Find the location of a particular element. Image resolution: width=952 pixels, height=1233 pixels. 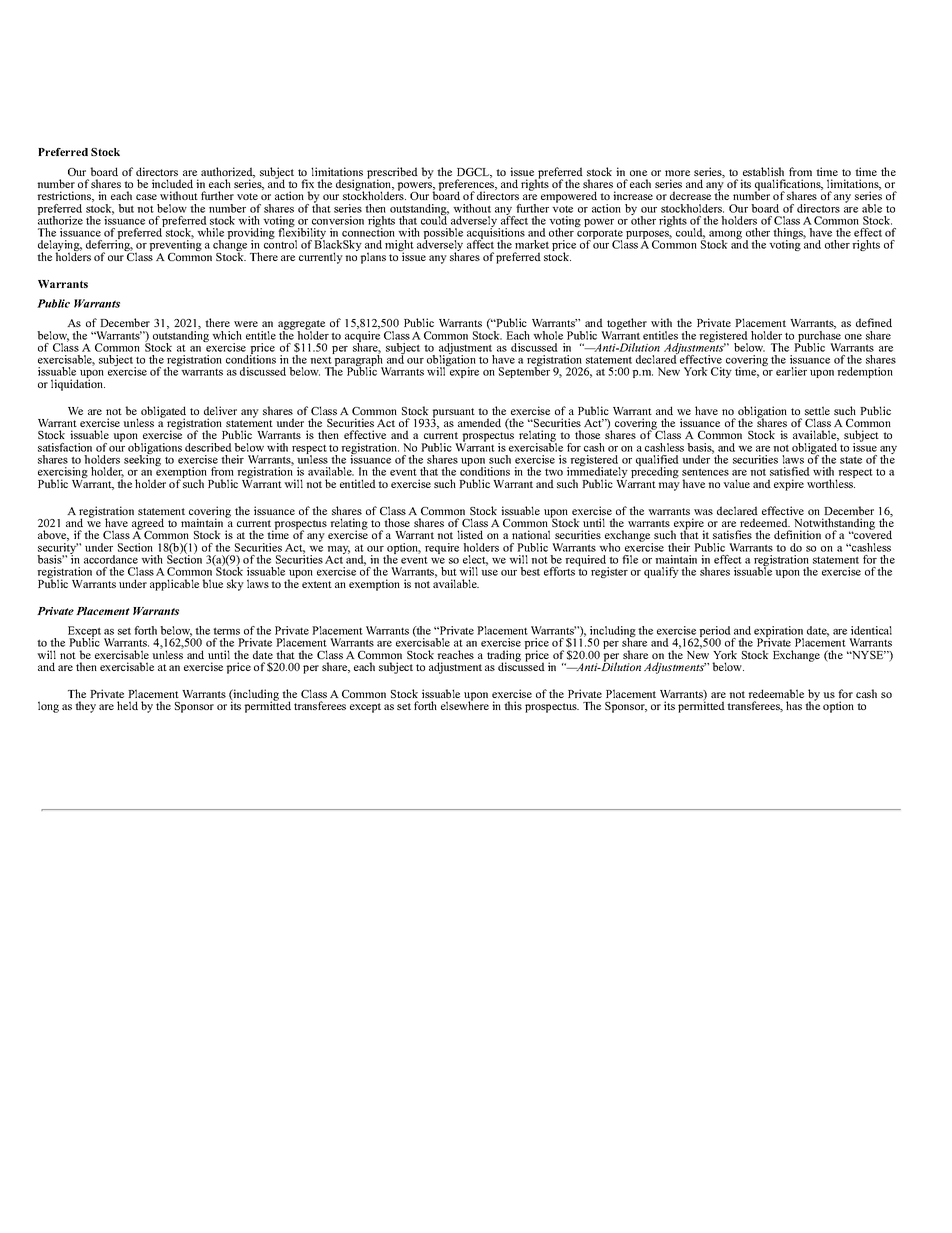

purchase is located at coordinates (818, 338).
